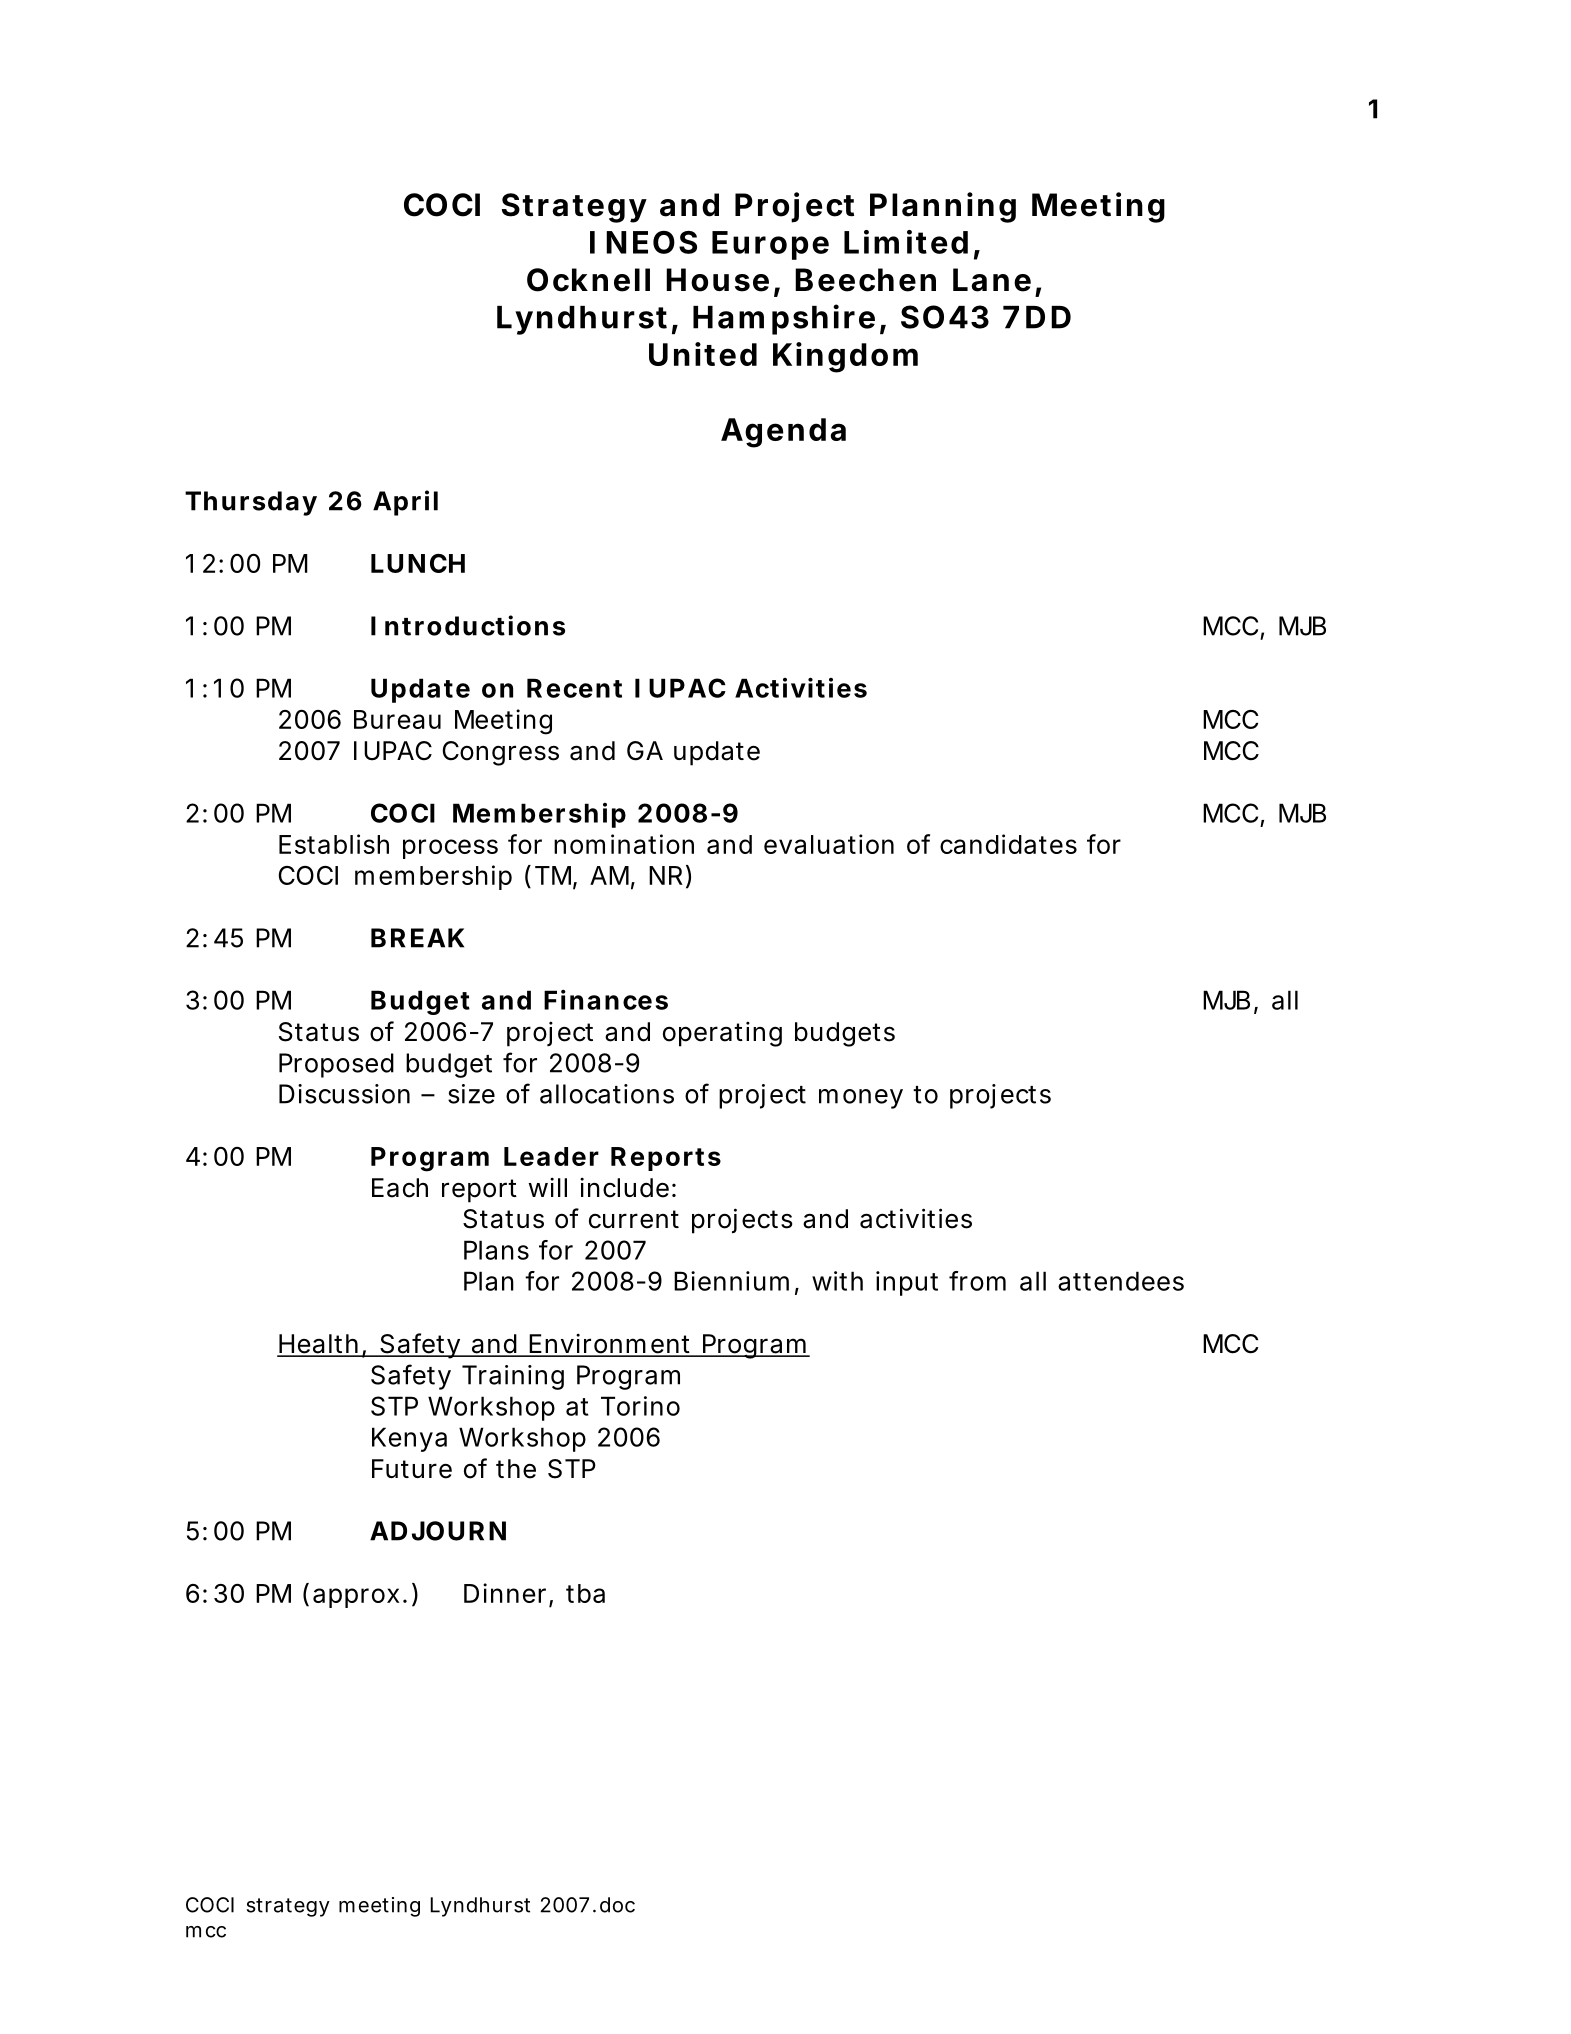 The height and width of the page is (2034, 1571). I want to click on Introductions, so click(468, 625).
